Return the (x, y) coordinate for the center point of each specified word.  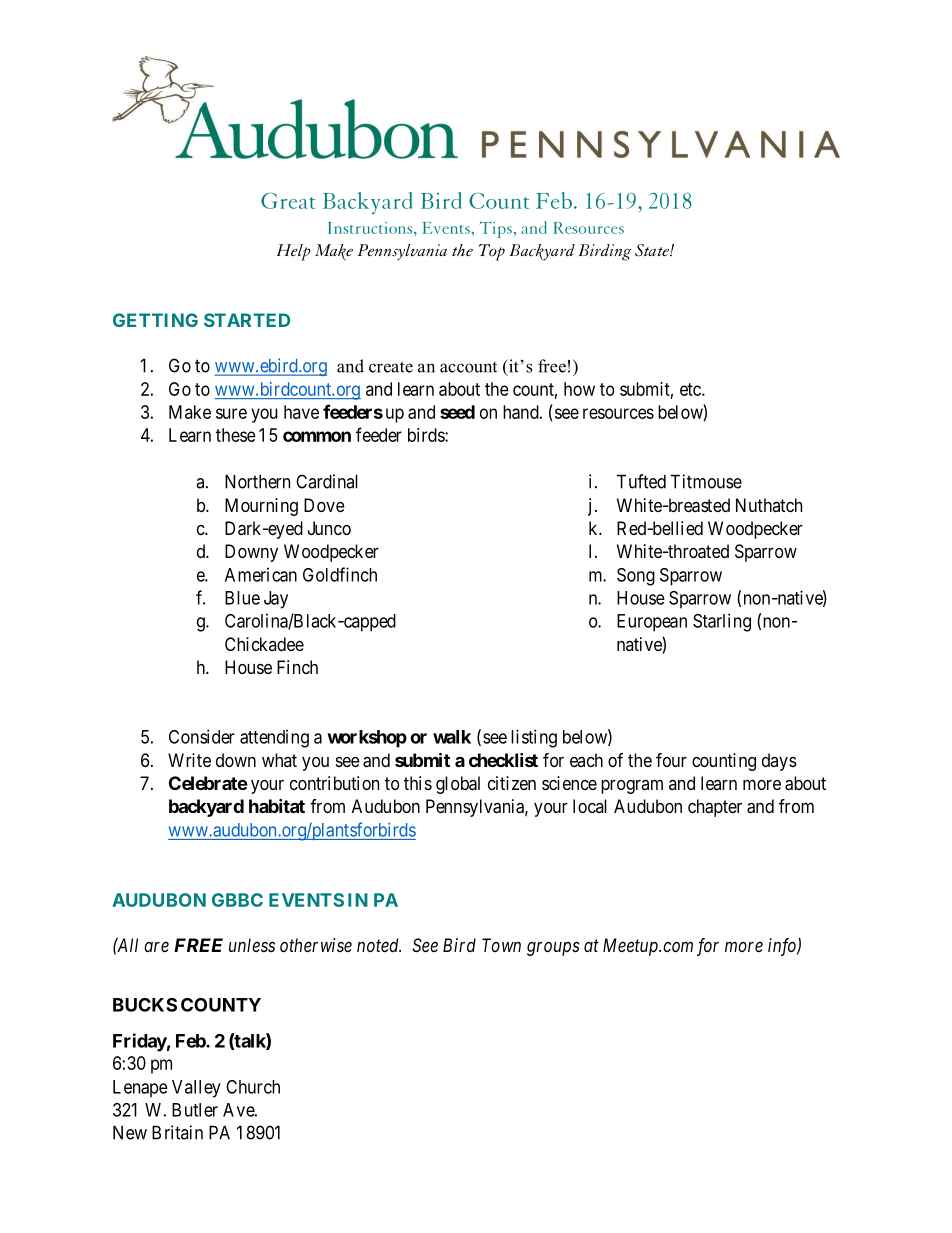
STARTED (247, 320)
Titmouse (706, 481)
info (783, 947)
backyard (206, 808)
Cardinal (327, 481)
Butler (195, 1110)
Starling (722, 622)
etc (691, 389)
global (458, 785)
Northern (257, 481)
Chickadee (264, 644)
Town (501, 945)
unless (252, 945)
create (391, 367)
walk (452, 737)
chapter (715, 808)
